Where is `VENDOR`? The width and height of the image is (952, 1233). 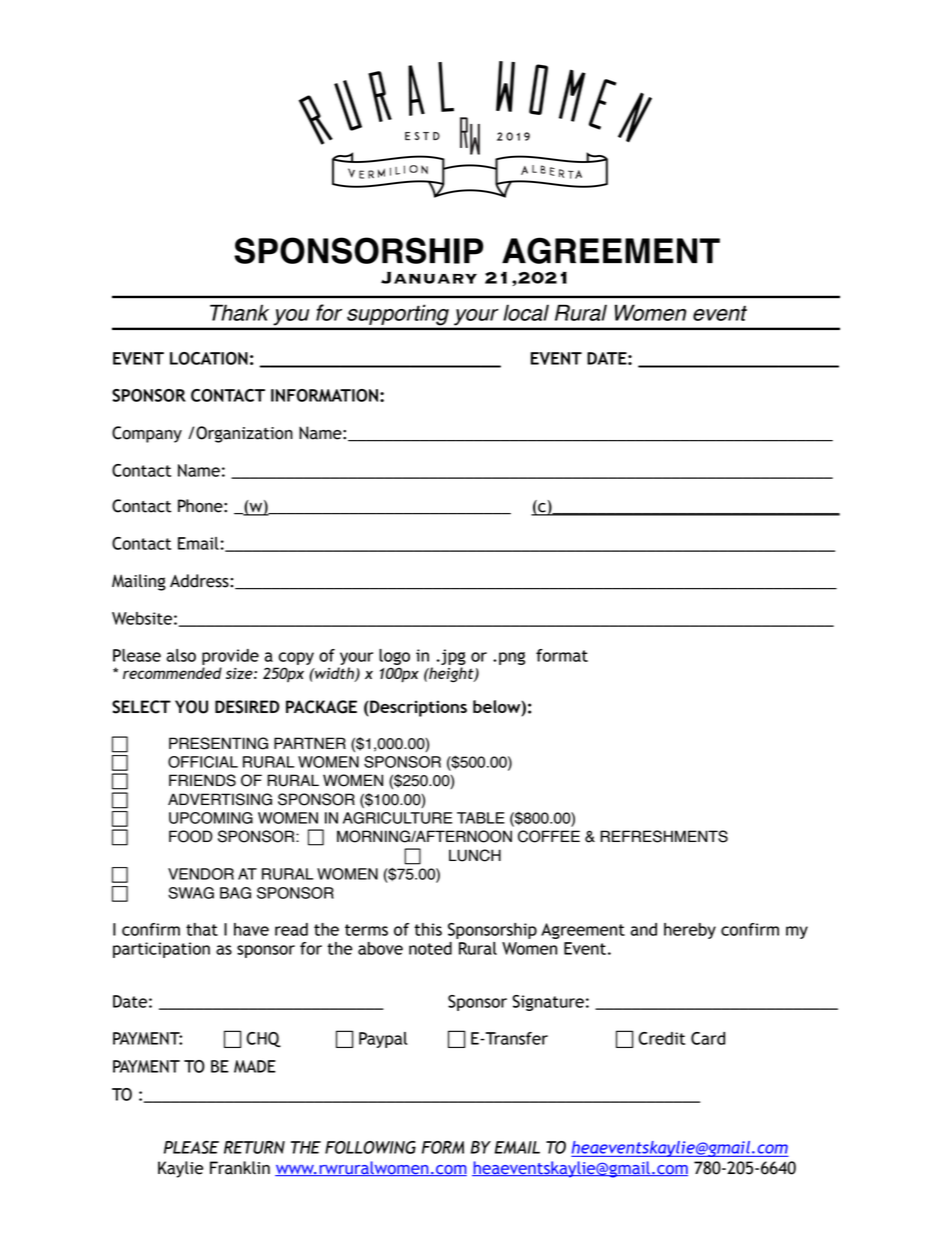 VENDOR is located at coordinates (201, 874).
